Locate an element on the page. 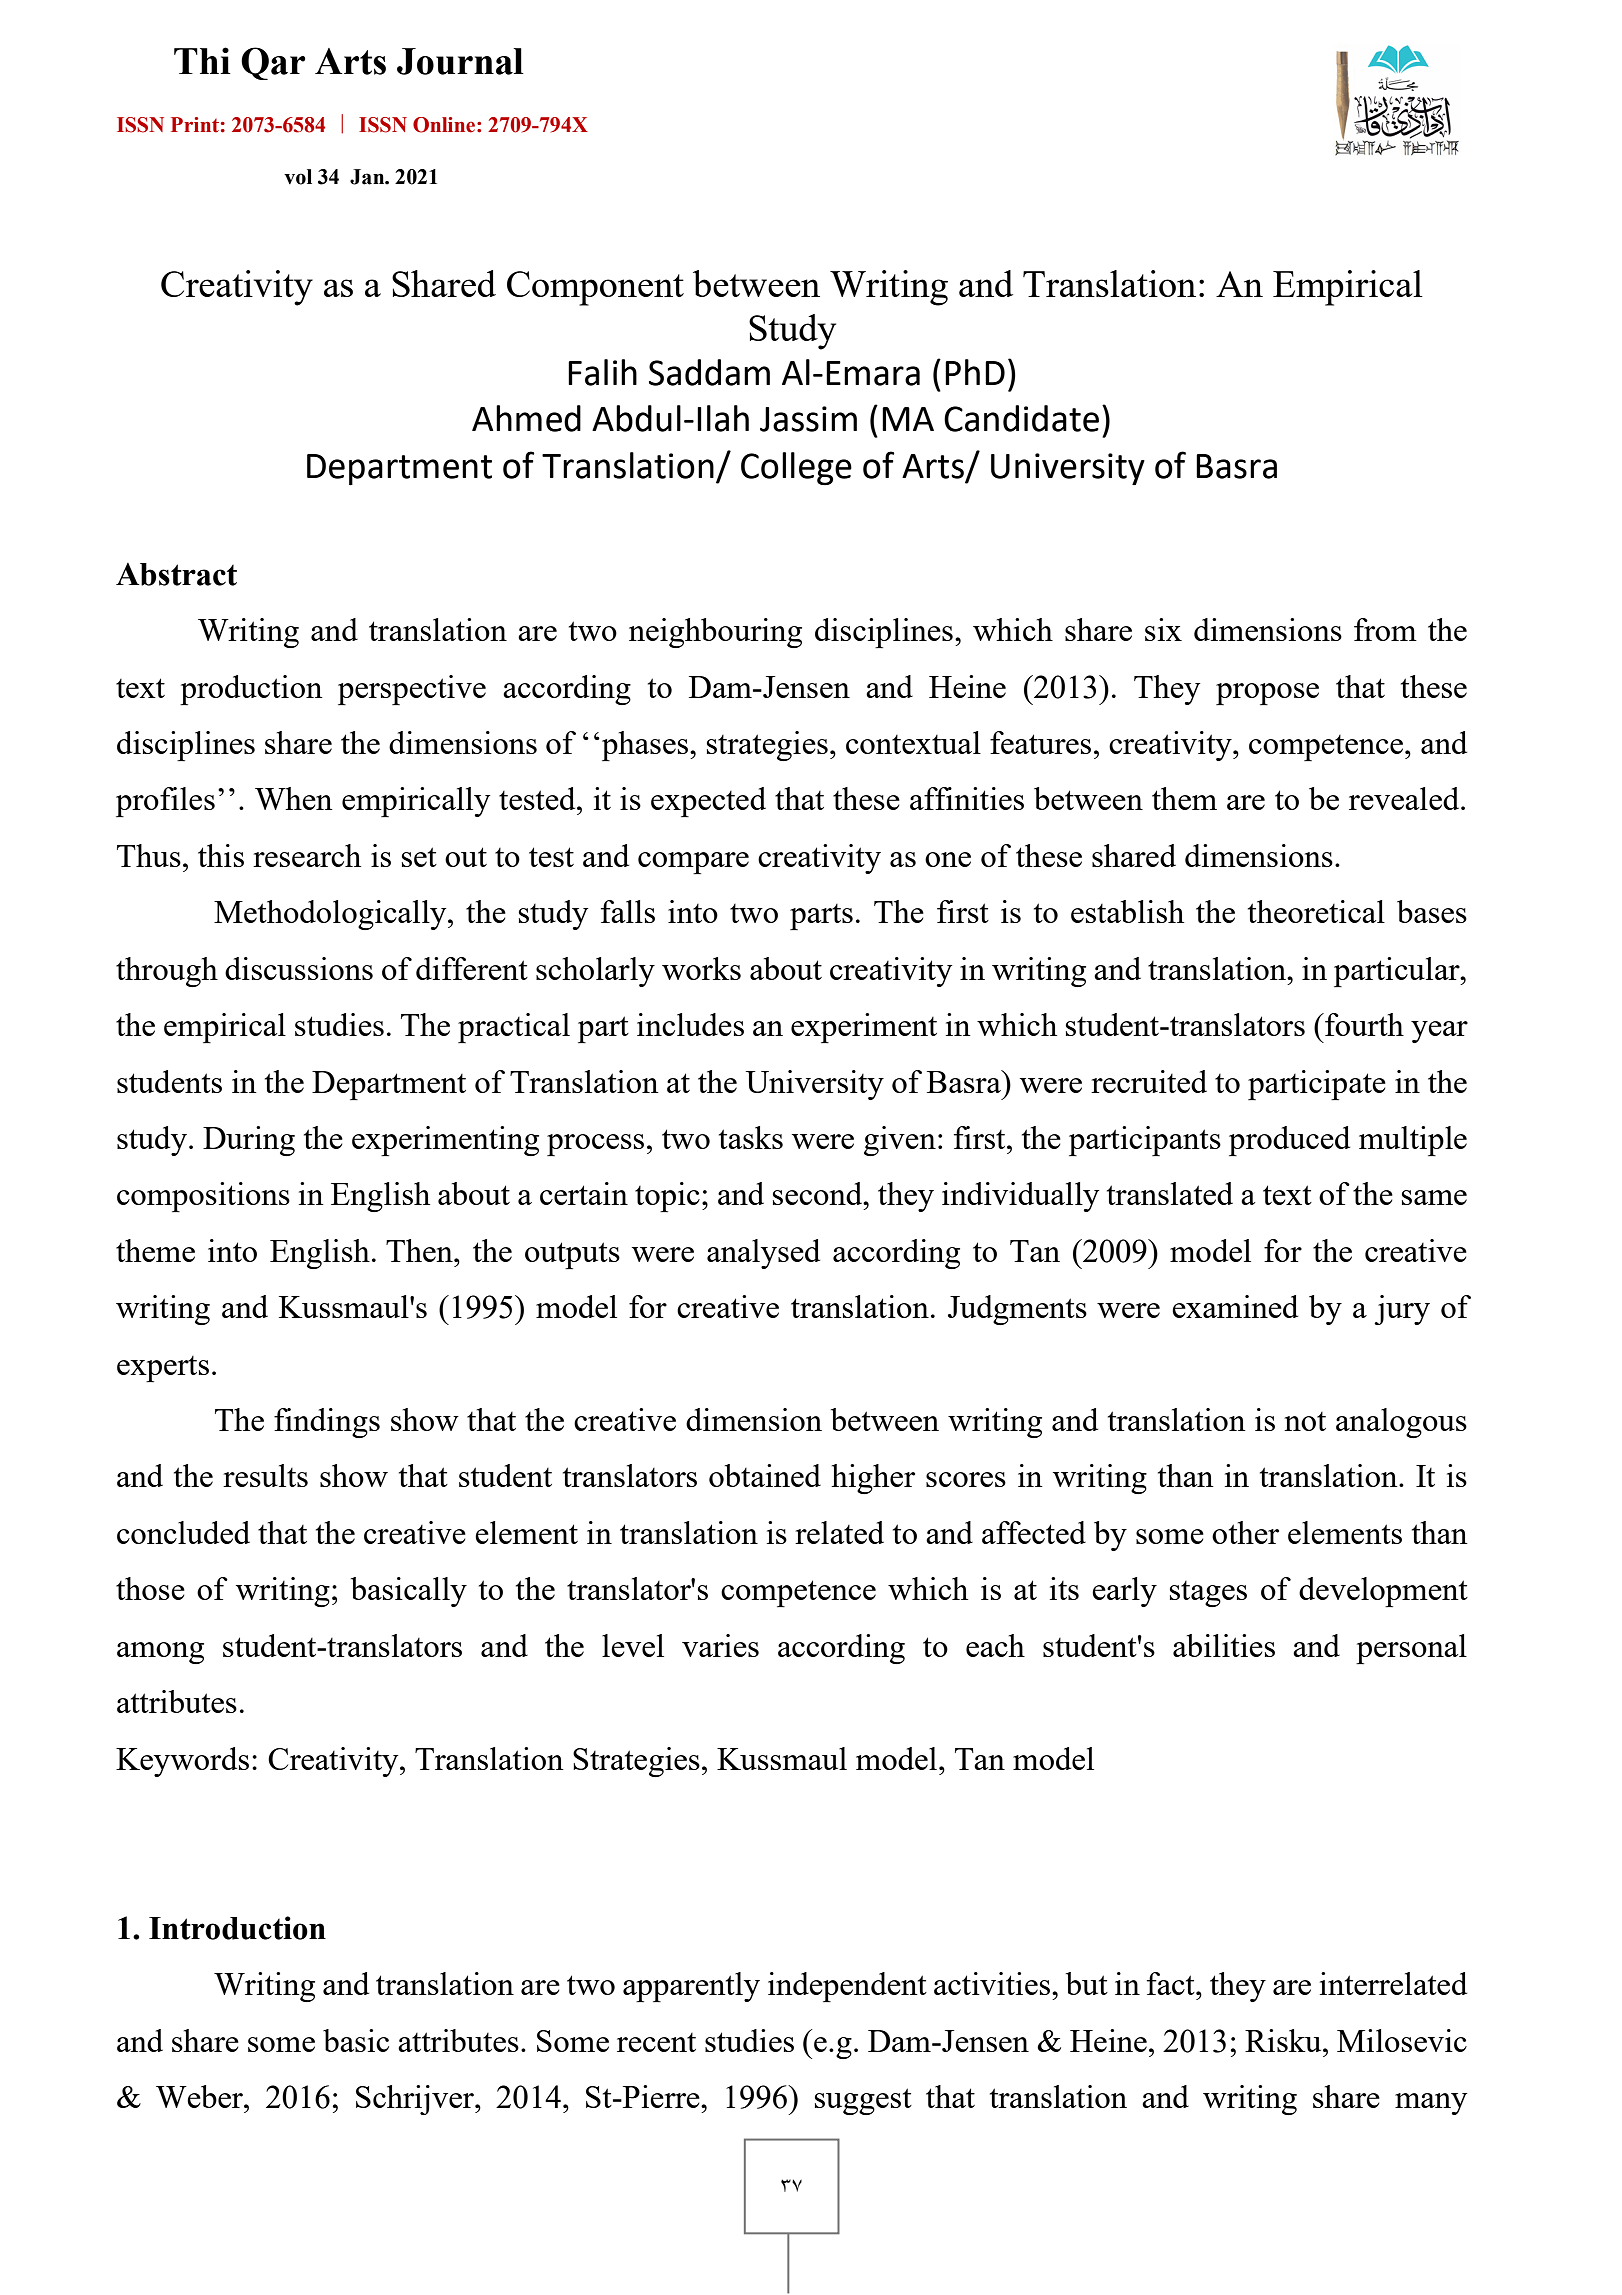  During is located at coordinates (249, 1141).
